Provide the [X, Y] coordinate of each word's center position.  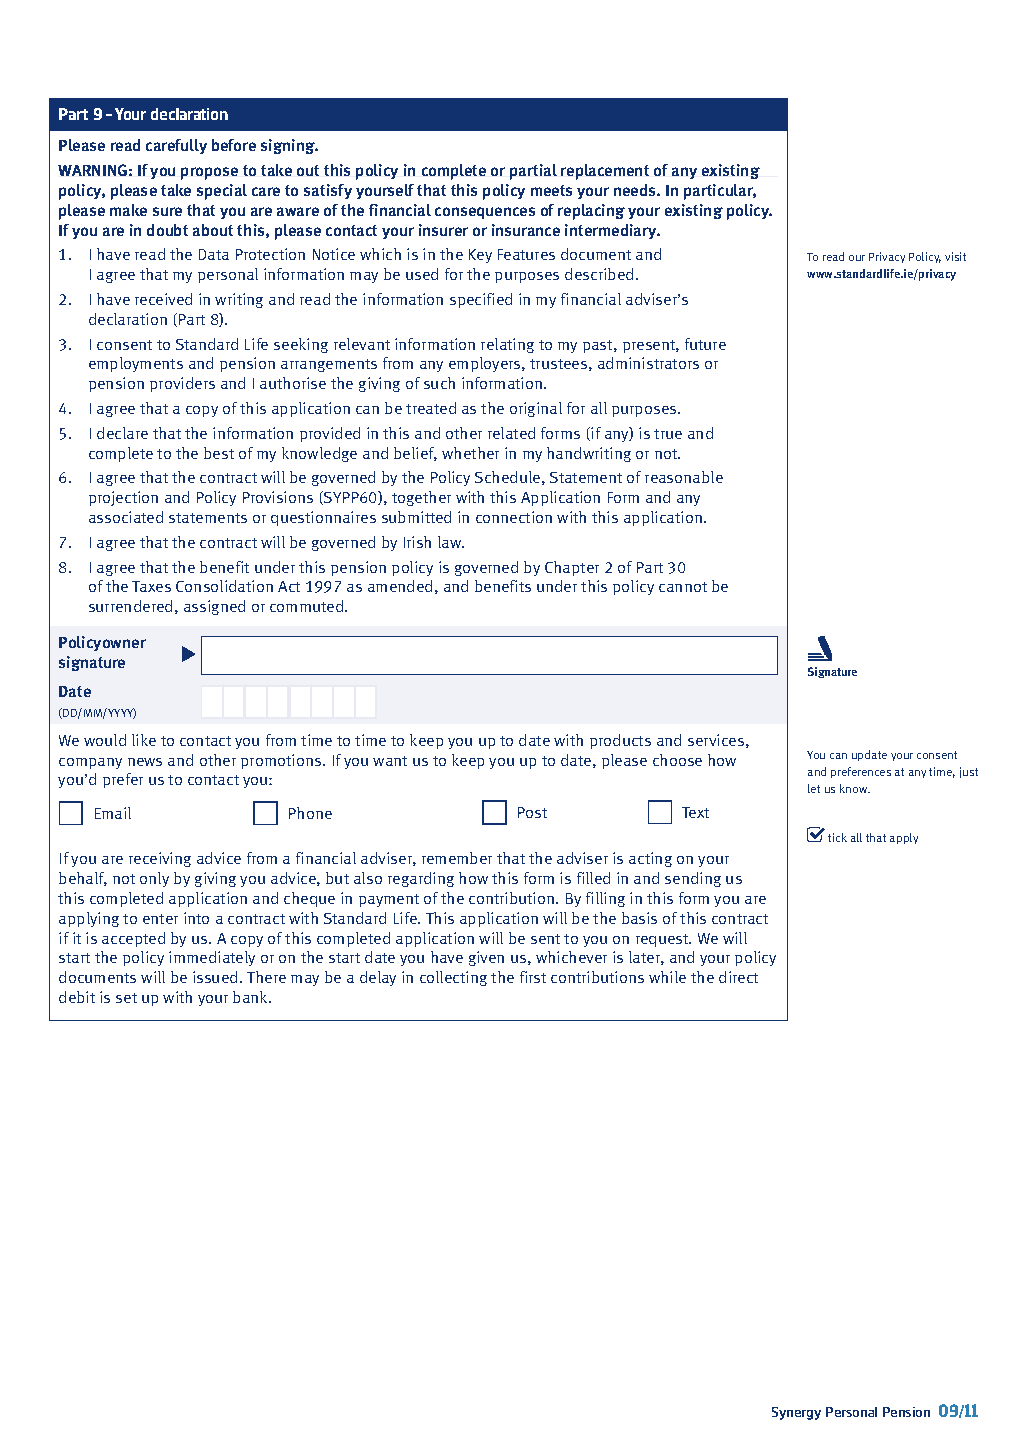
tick [837, 837]
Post [532, 812]
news [145, 762]
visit [955, 256]
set [126, 998]
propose [209, 173]
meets [551, 190]
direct [738, 977]
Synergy [796, 1413]
